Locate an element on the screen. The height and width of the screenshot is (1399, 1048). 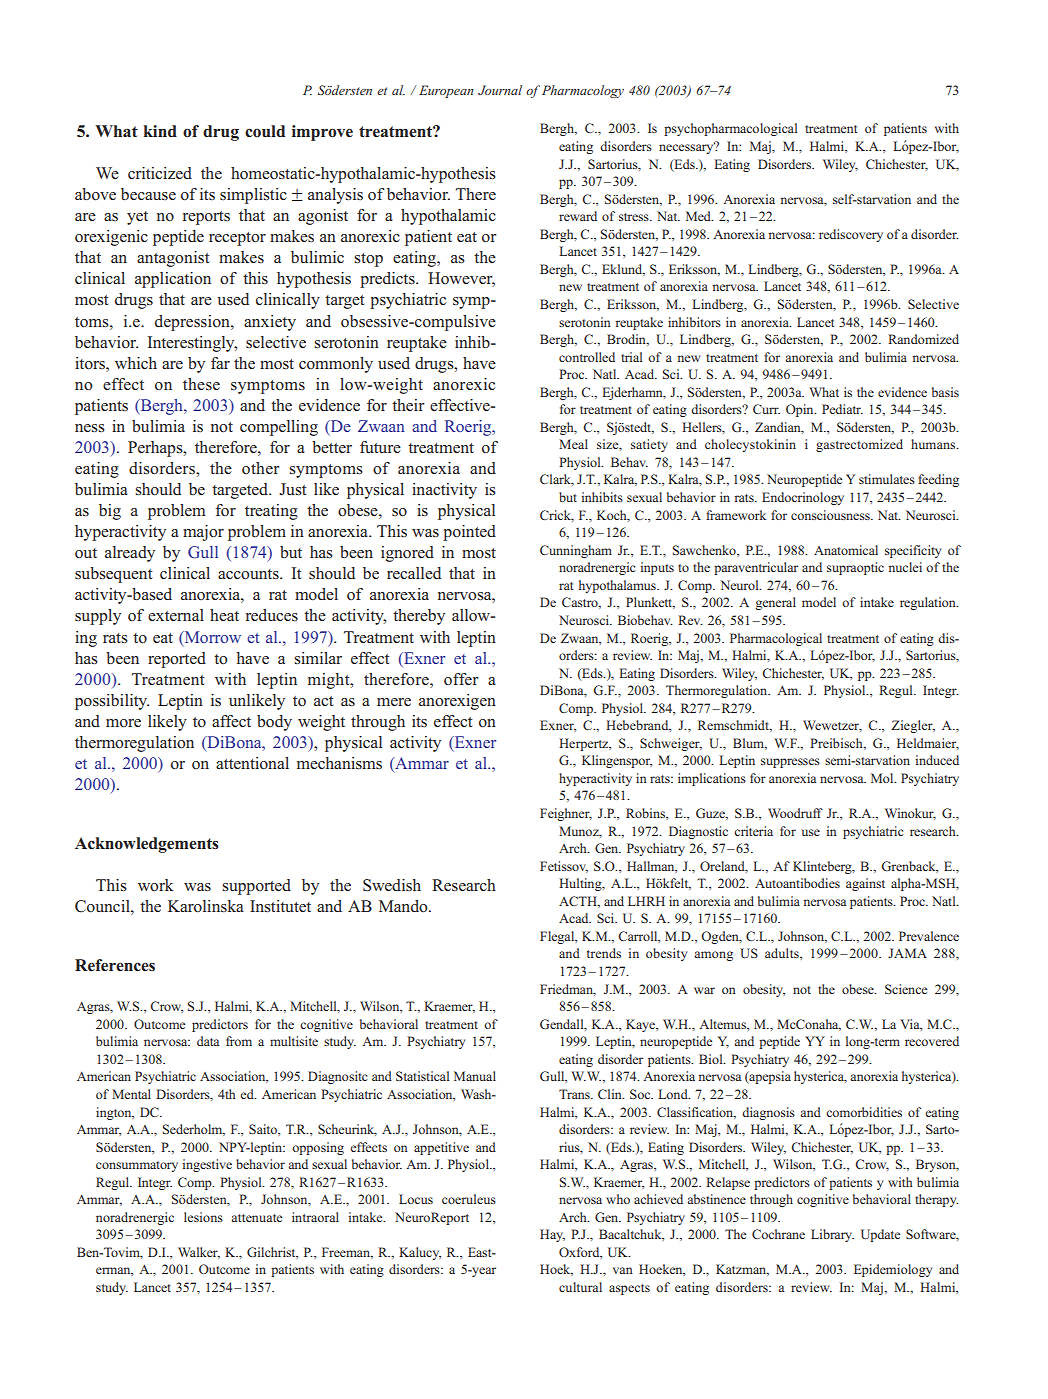
Journal is located at coordinates (500, 90).
